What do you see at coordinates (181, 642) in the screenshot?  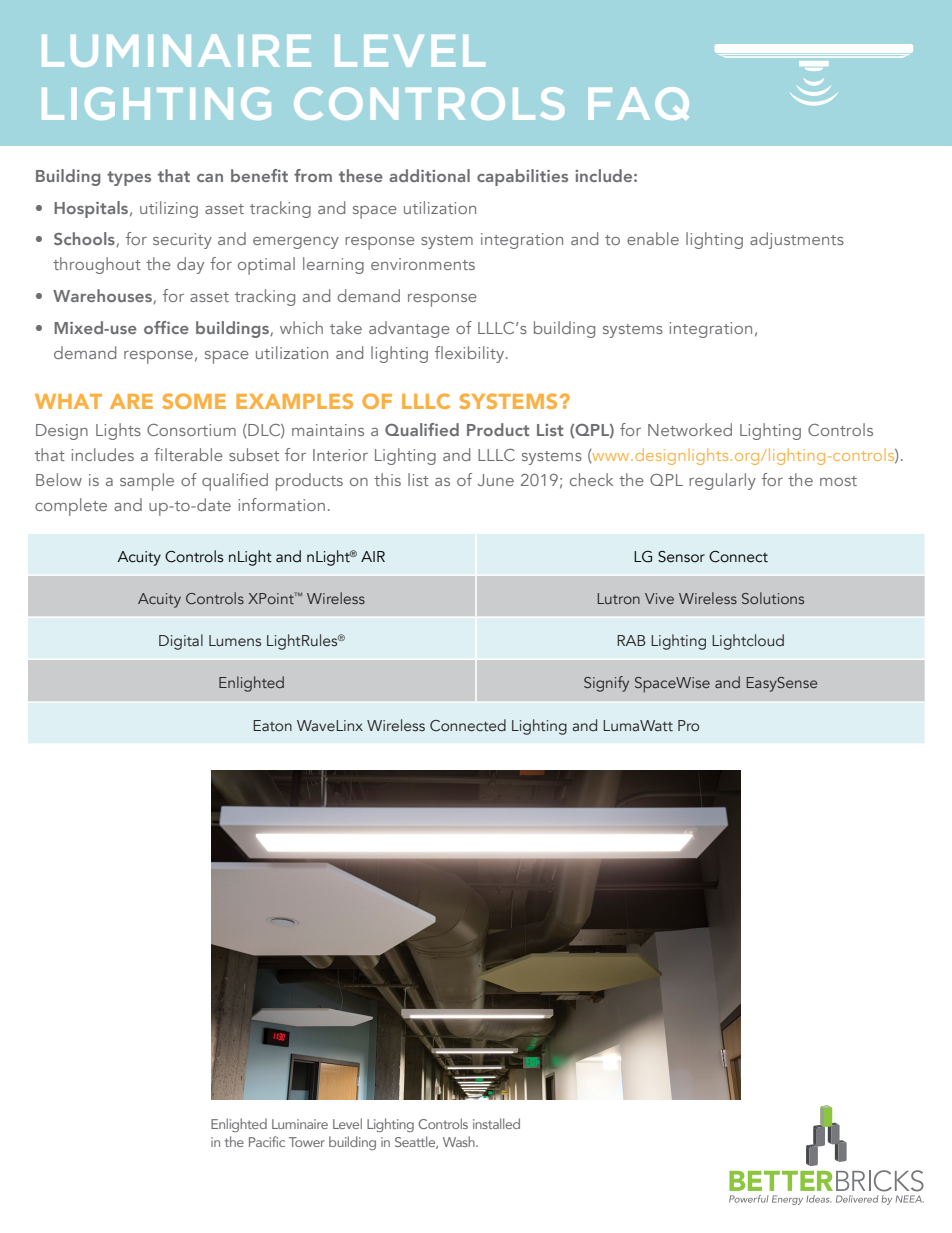 I see `Digital` at bounding box center [181, 642].
